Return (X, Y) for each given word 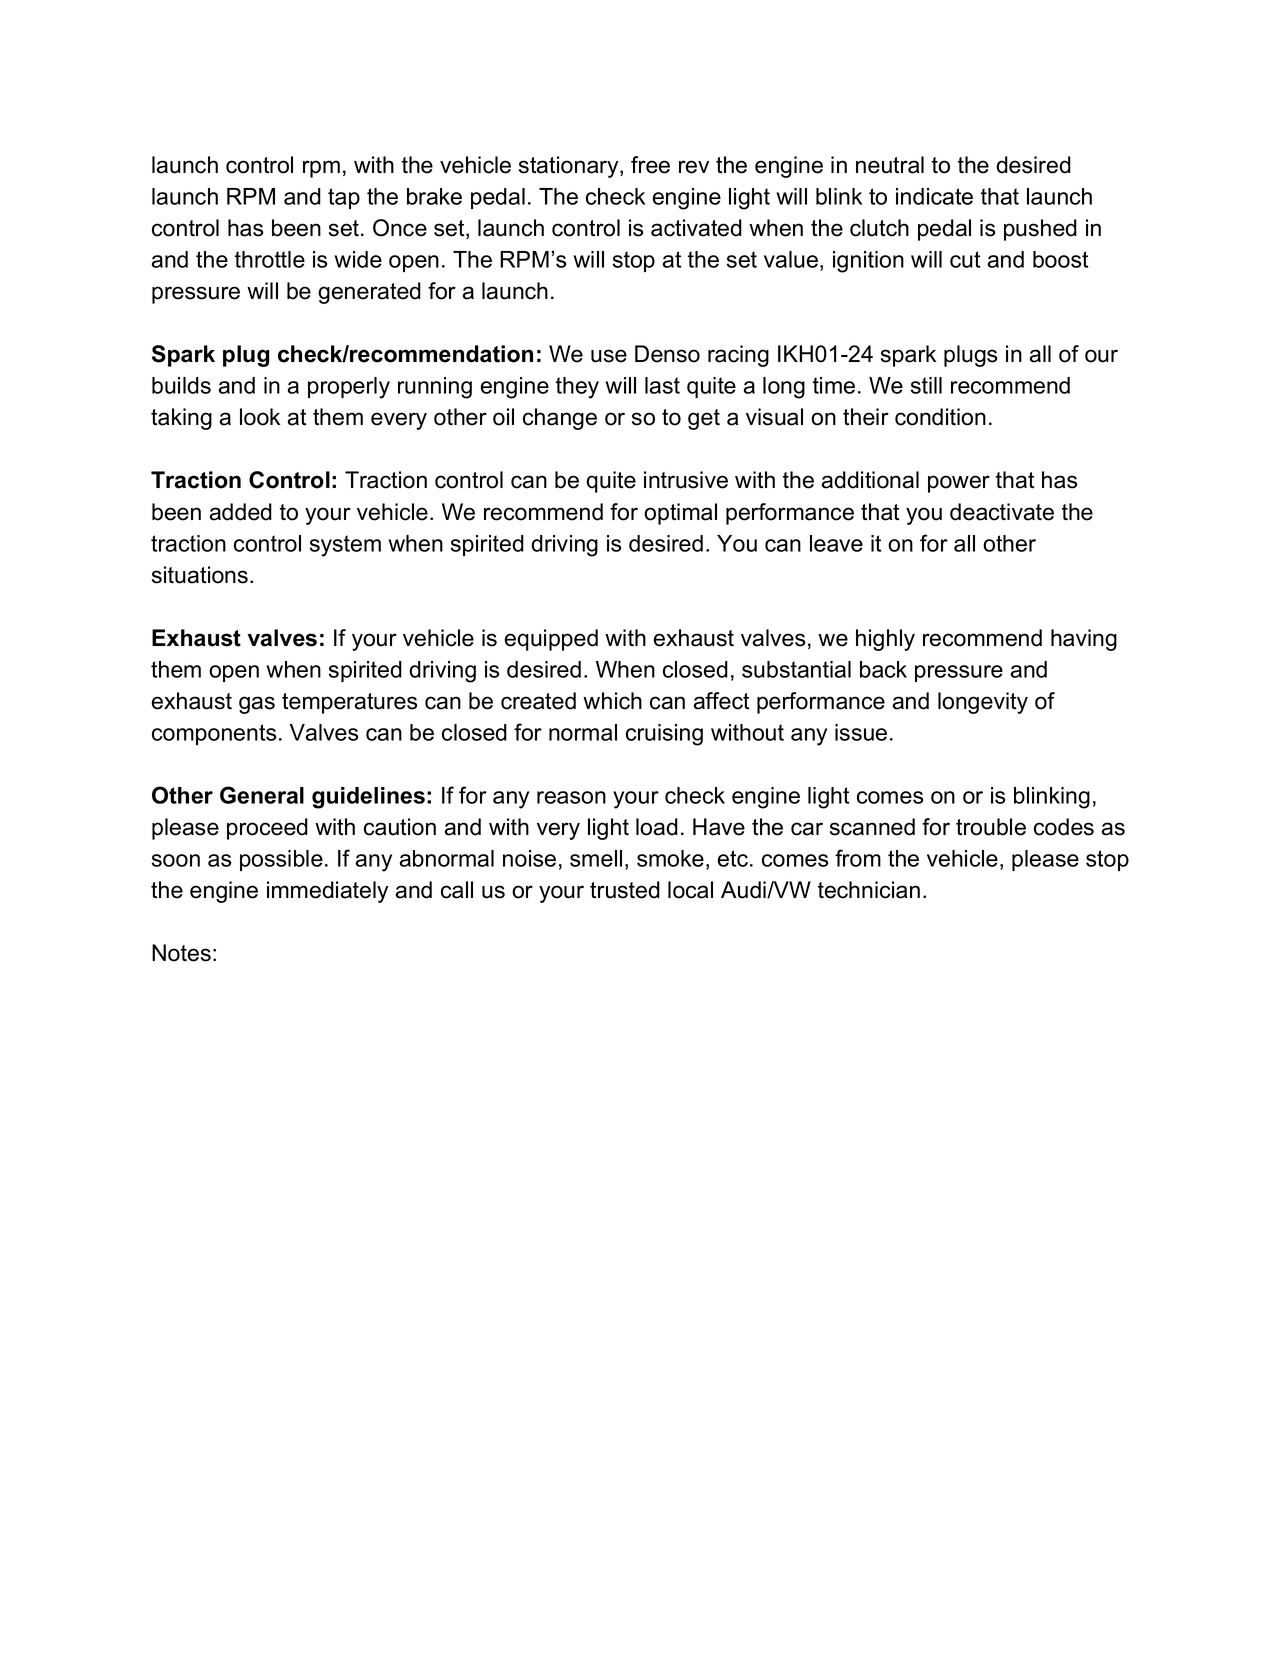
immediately (327, 892)
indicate (934, 196)
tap (344, 198)
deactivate (1002, 512)
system (345, 546)
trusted (625, 890)
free (650, 165)
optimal (680, 514)
